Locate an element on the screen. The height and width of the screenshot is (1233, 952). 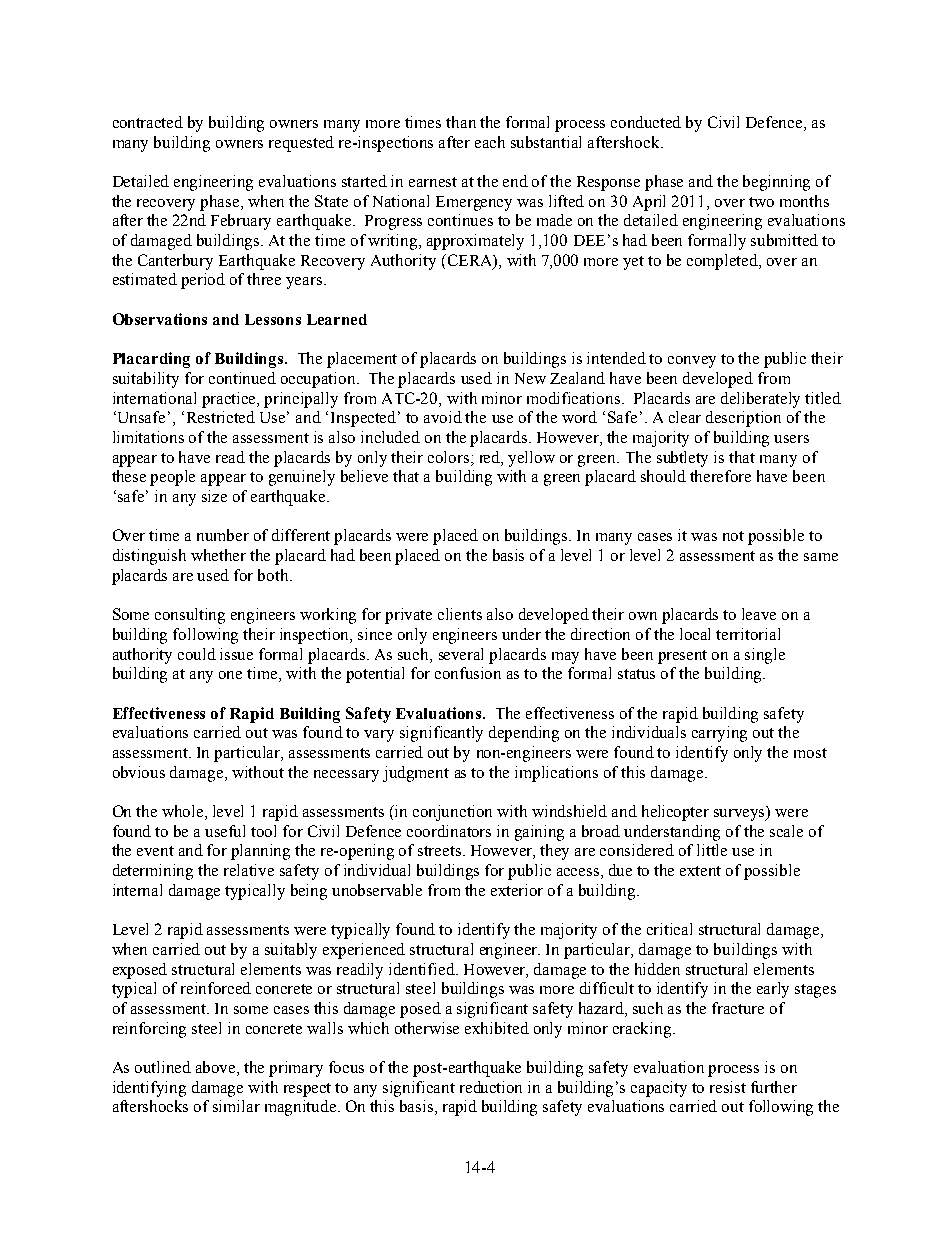
little is located at coordinates (712, 850).
